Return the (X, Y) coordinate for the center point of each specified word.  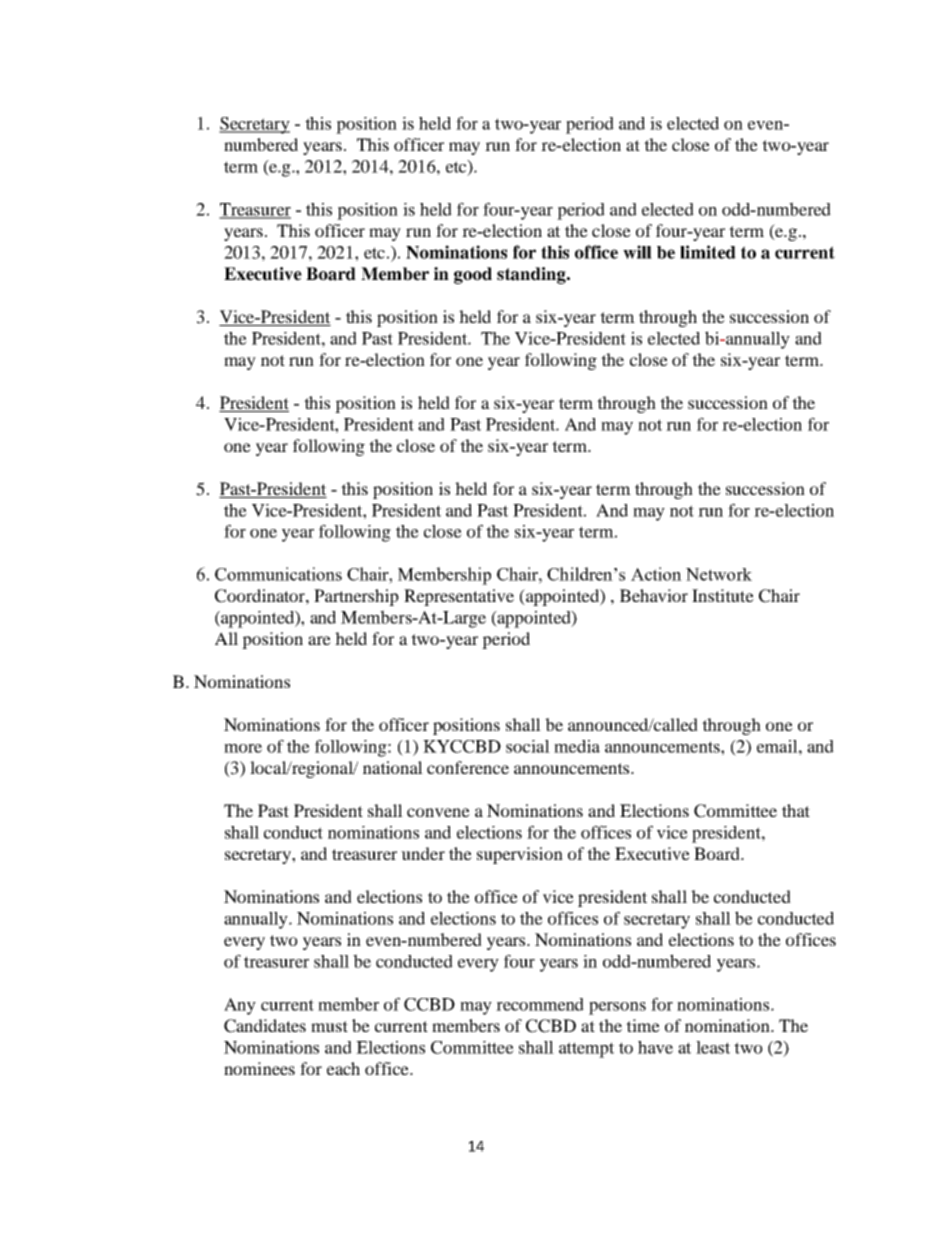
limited (708, 252)
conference (468, 767)
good (473, 275)
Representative (459, 597)
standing (532, 275)
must (329, 1026)
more (243, 748)
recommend (540, 1004)
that (796, 810)
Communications (278, 574)
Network (719, 574)
